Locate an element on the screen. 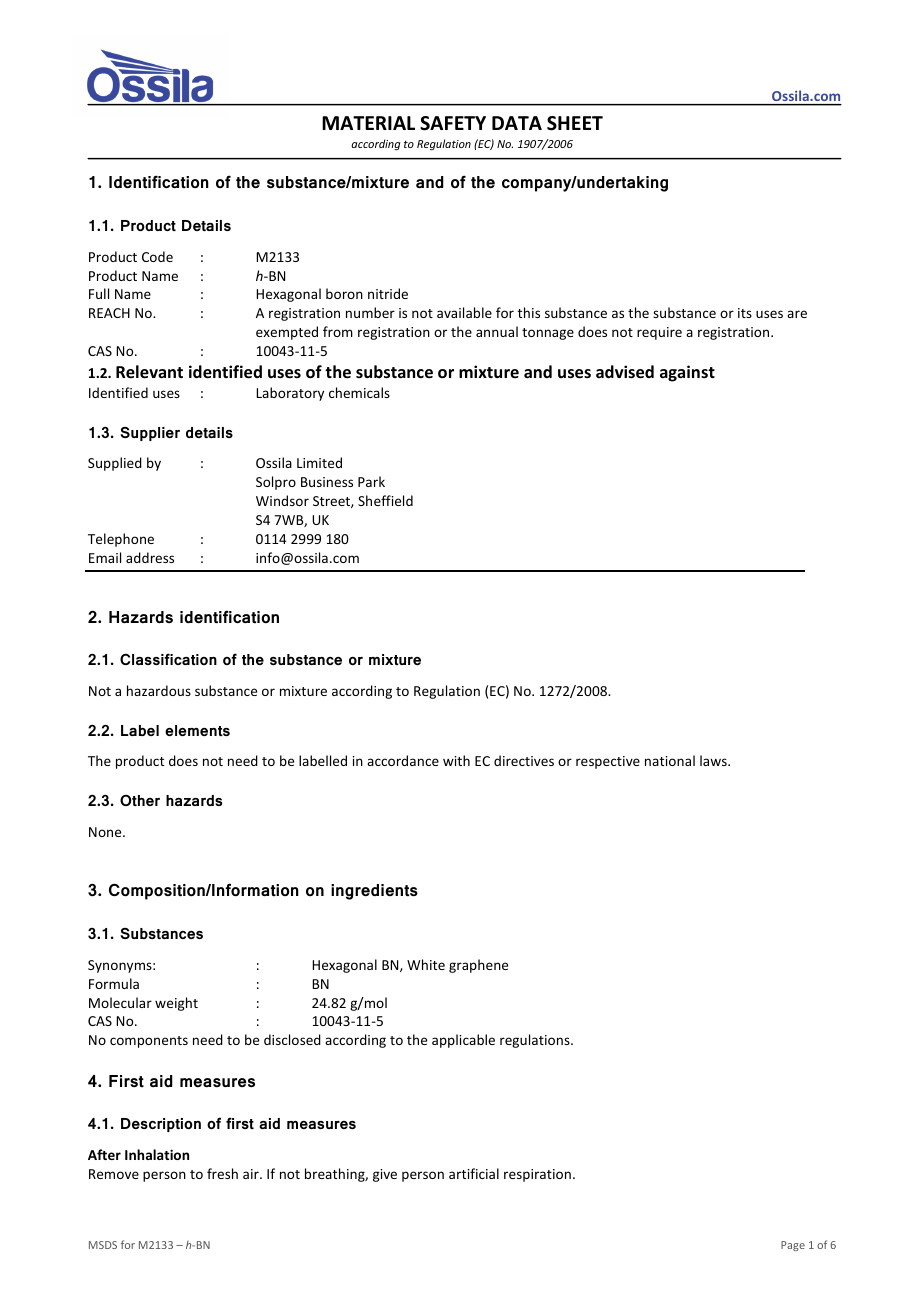  SHEET is located at coordinates (575, 123).
